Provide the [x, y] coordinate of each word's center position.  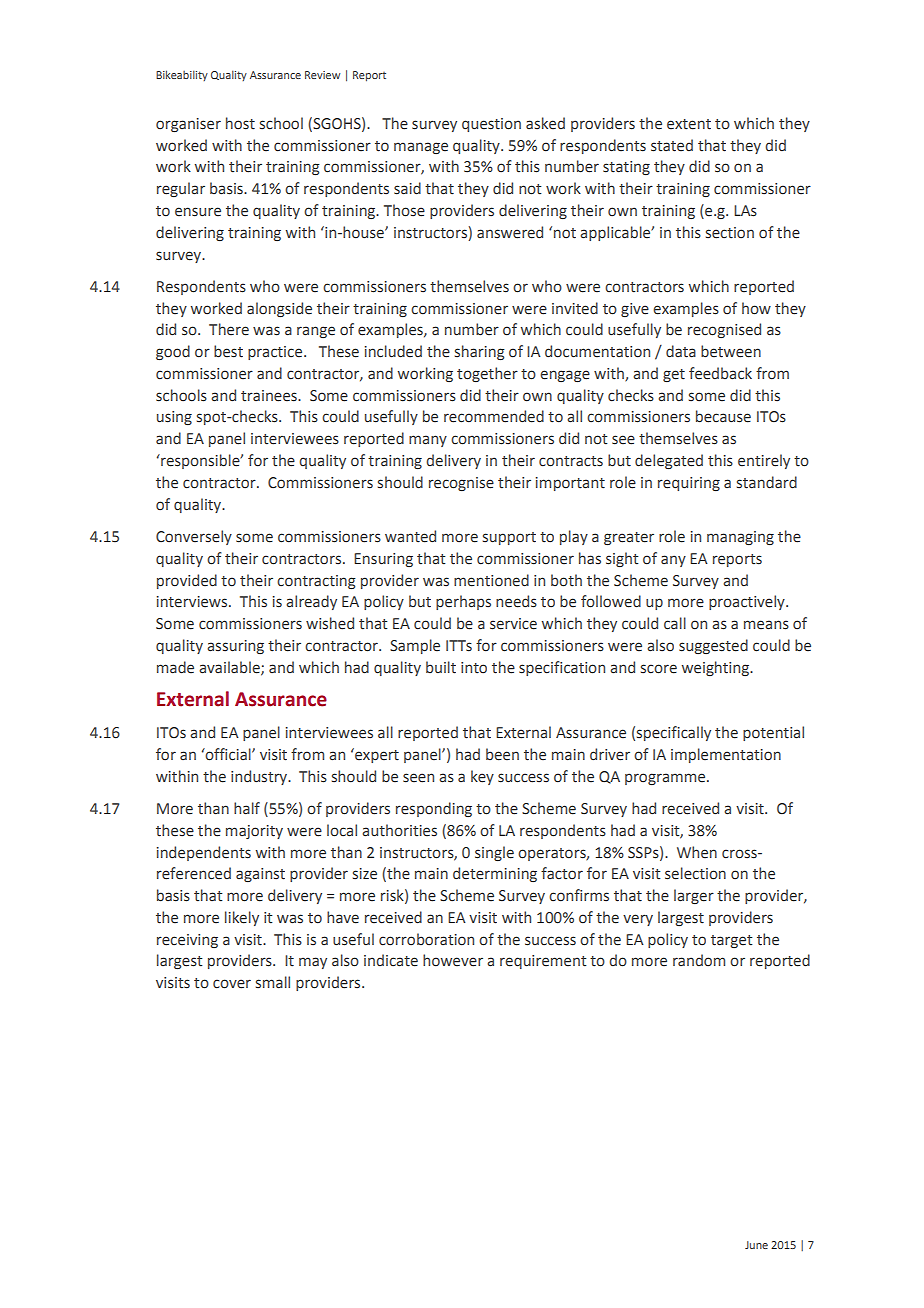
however [453, 960]
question [491, 125]
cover [232, 984]
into [474, 668]
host [240, 123]
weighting [717, 668]
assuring [235, 647]
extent [689, 124]
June [756, 1245]
